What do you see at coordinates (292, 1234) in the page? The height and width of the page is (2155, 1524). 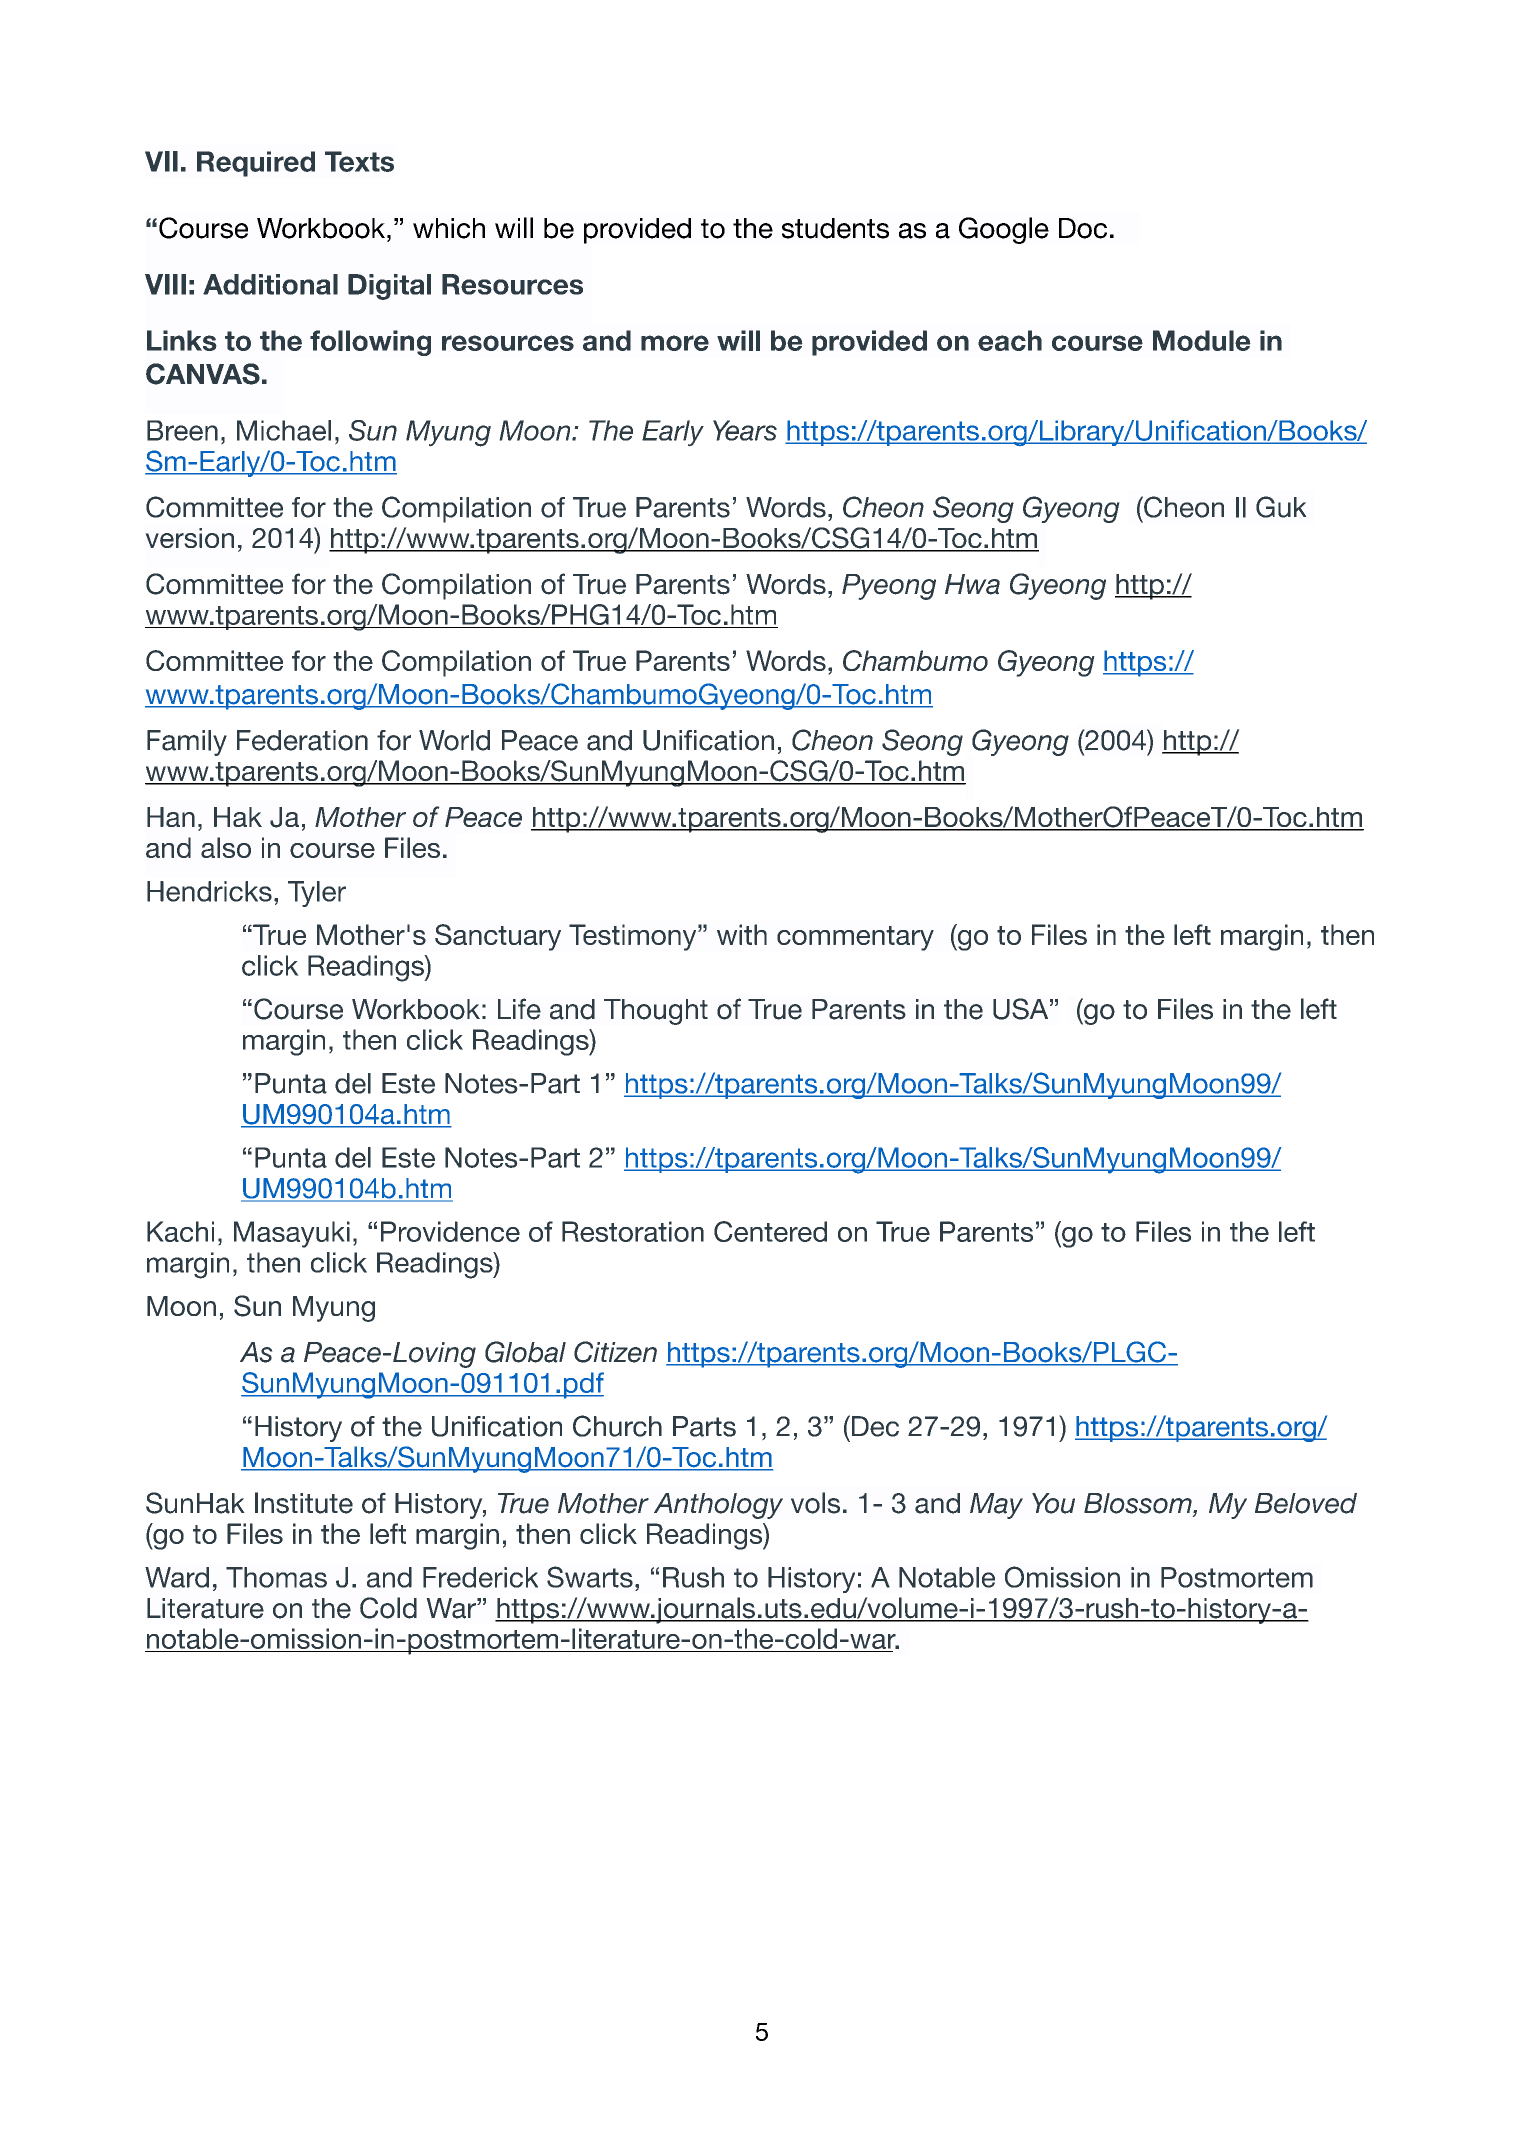 I see `Masayuki` at bounding box center [292, 1234].
